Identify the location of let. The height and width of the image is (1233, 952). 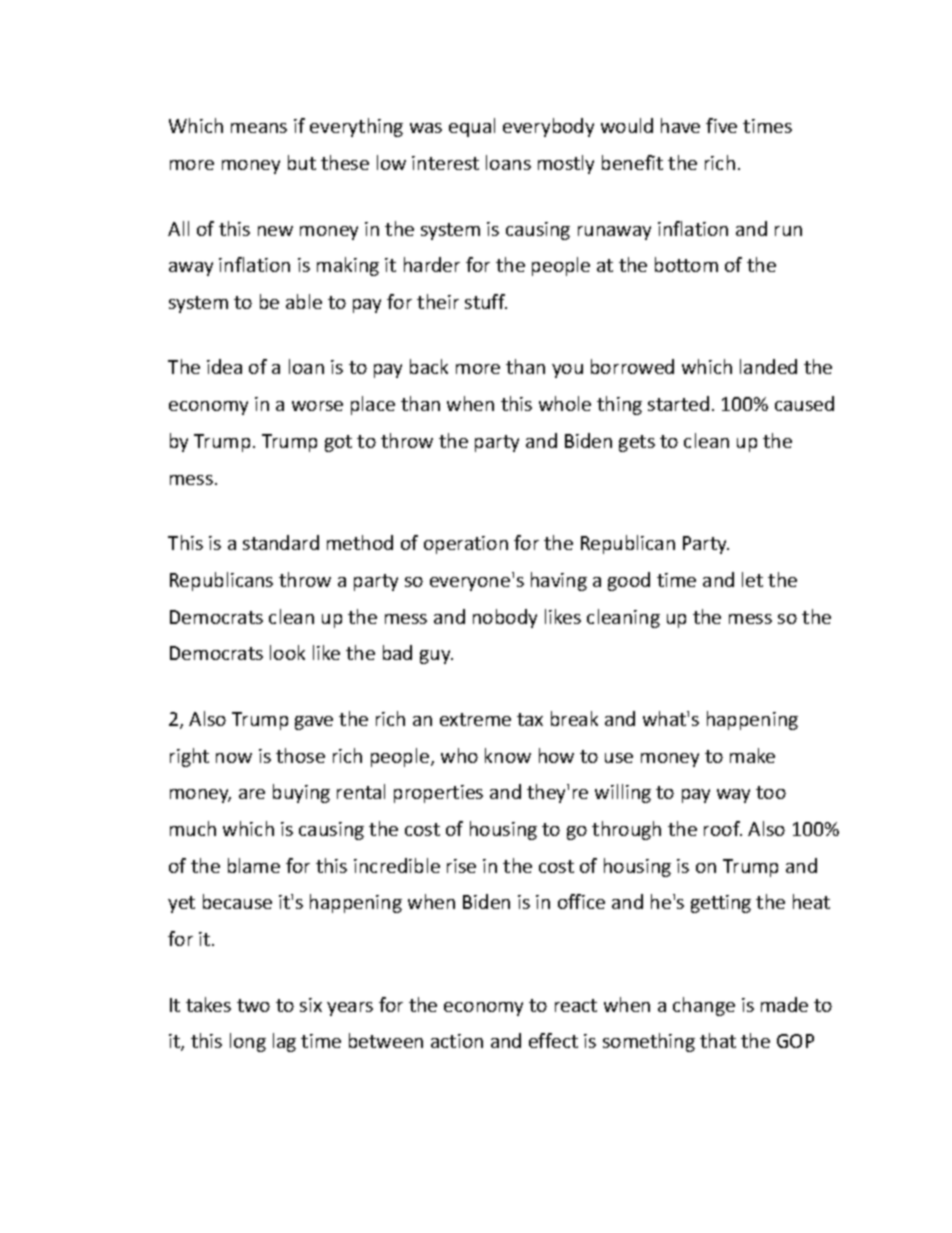
(752, 579).
